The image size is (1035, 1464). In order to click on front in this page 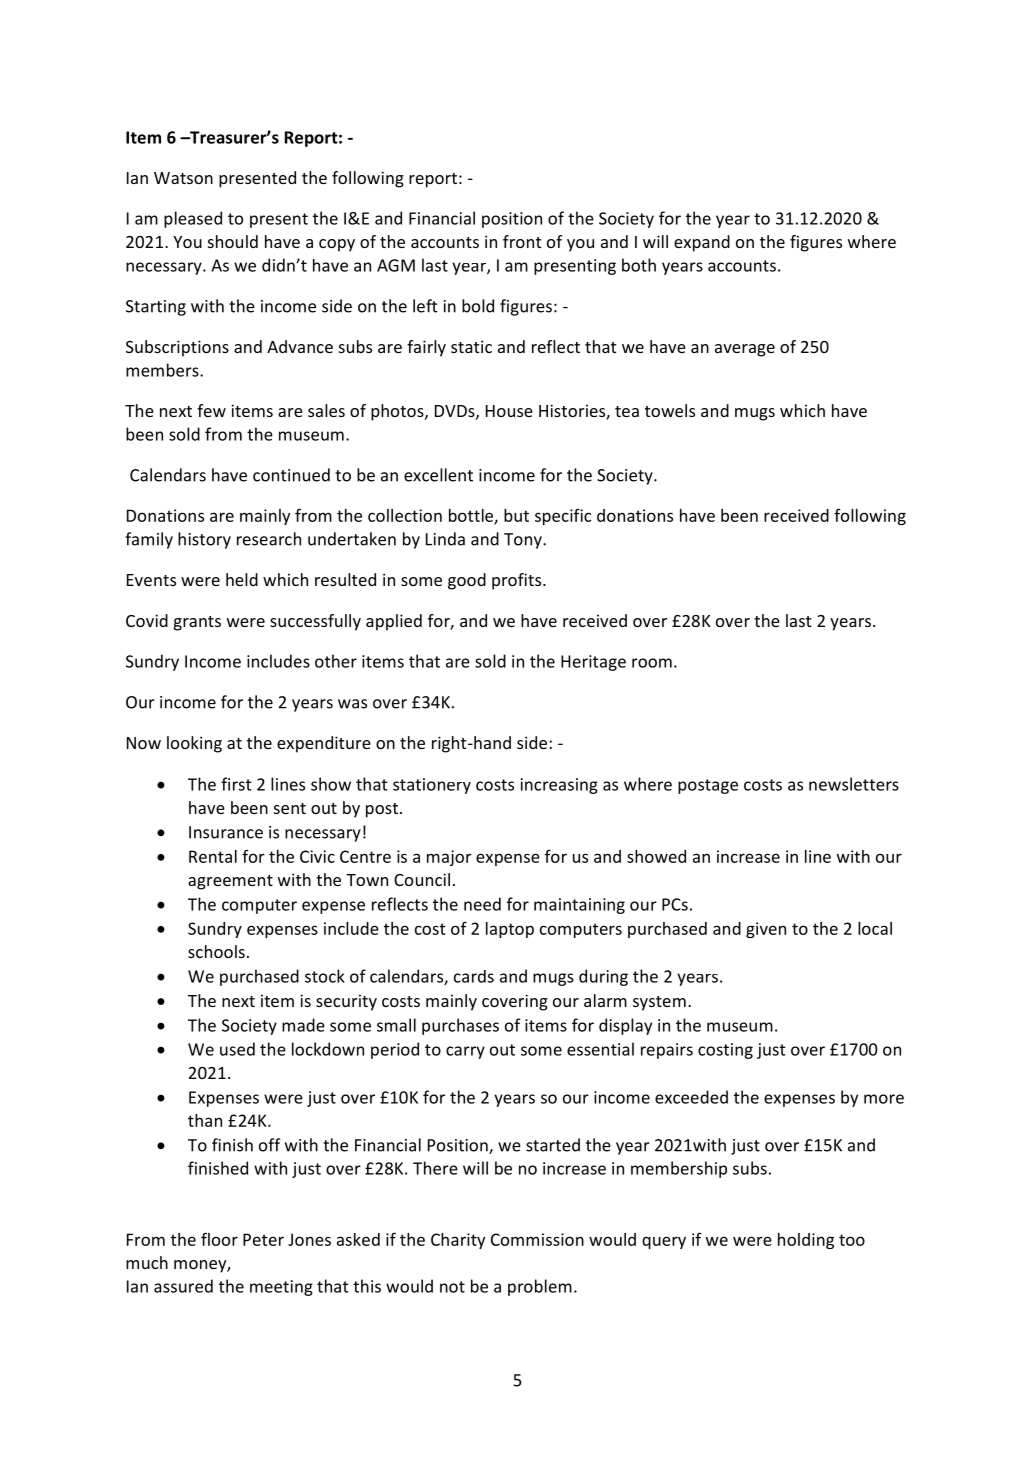, I will do `click(522, 241)`.
